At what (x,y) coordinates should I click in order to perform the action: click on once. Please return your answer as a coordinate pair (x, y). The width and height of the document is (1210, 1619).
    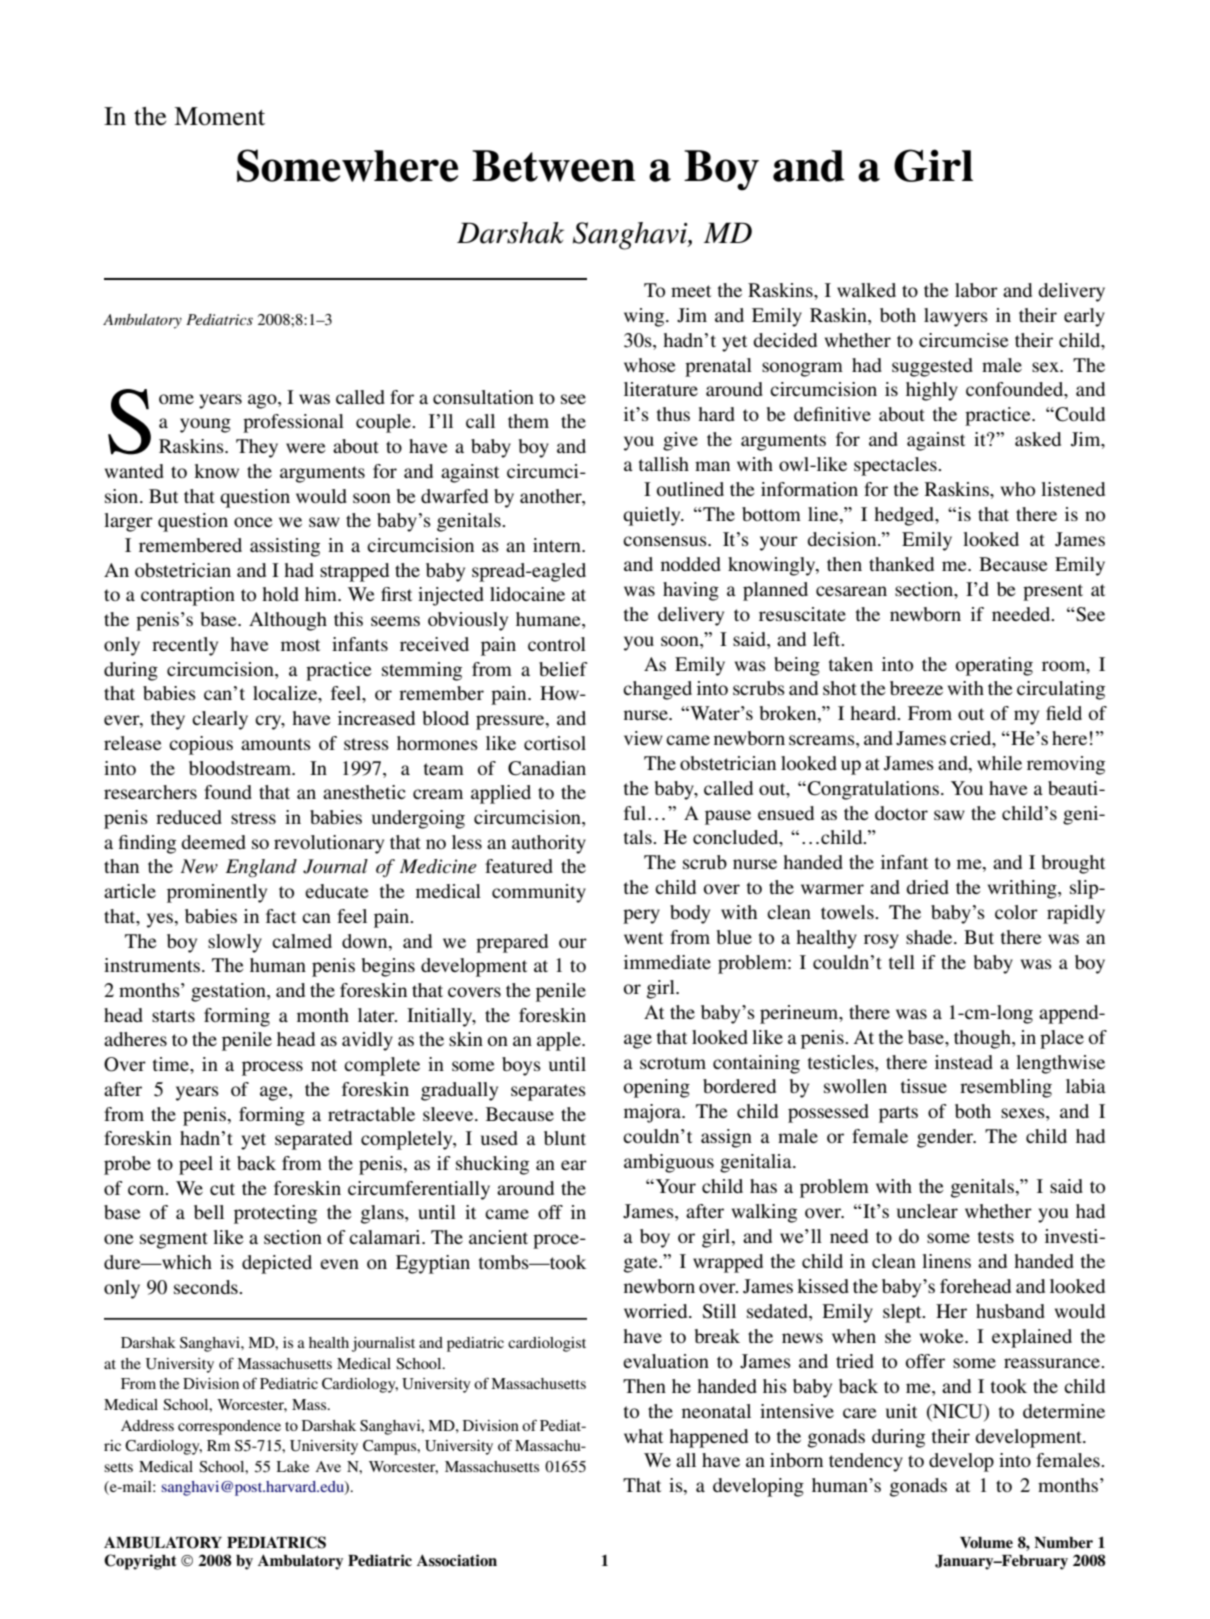
    Looking at the image, I should click on (253, 522).
